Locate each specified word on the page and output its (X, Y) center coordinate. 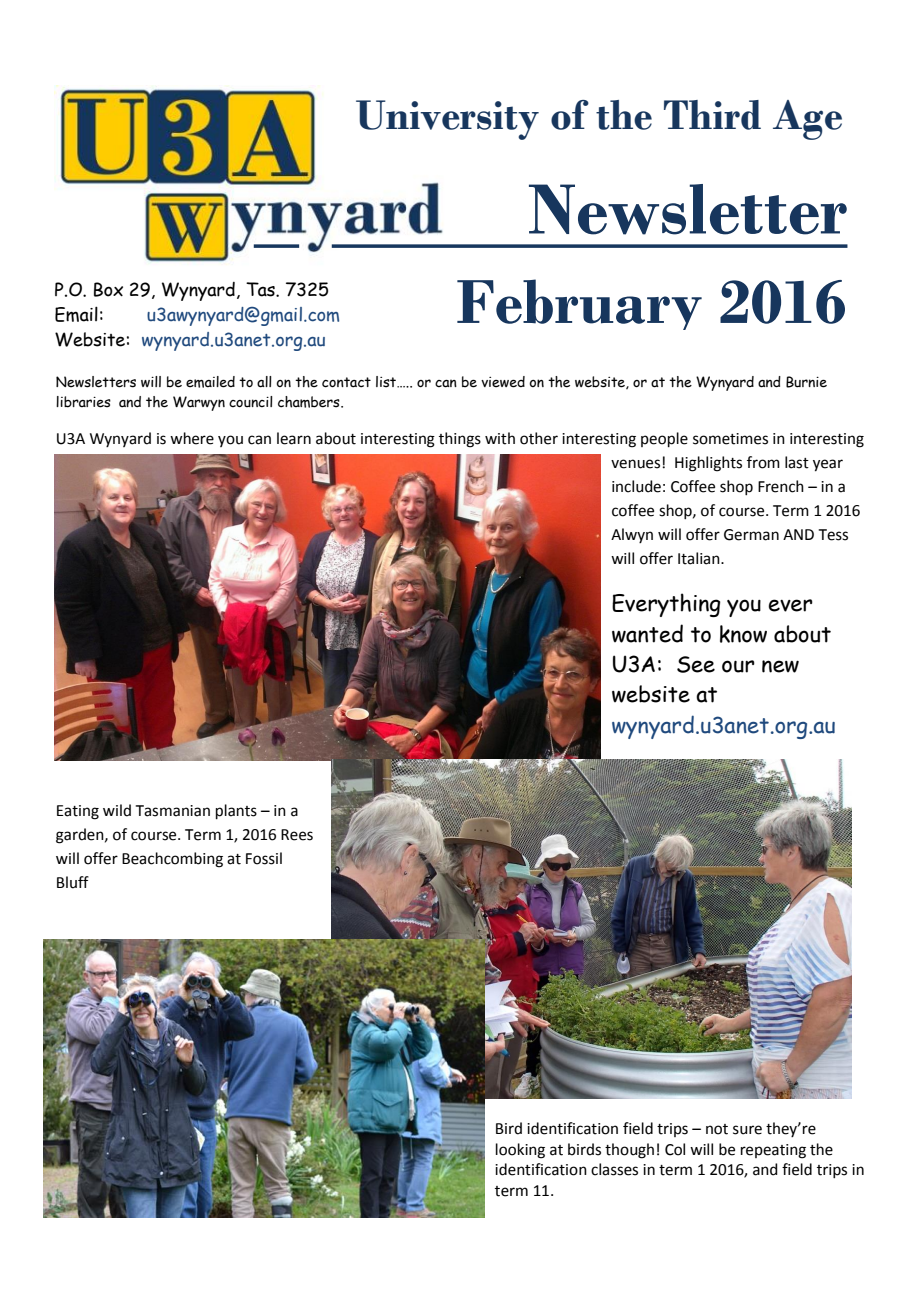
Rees (297, 835)
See (696, 664)
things (460, 440)
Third (712, 115)
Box (108, 289)
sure (747, 1130)
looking (520, 1151)
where (192, 438)
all (264, 382)
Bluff (73, 882)
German (751, 535)
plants (236, 811)
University (447, 120)
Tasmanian (173, 811)
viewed (503, 382)
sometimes (730, 439)
